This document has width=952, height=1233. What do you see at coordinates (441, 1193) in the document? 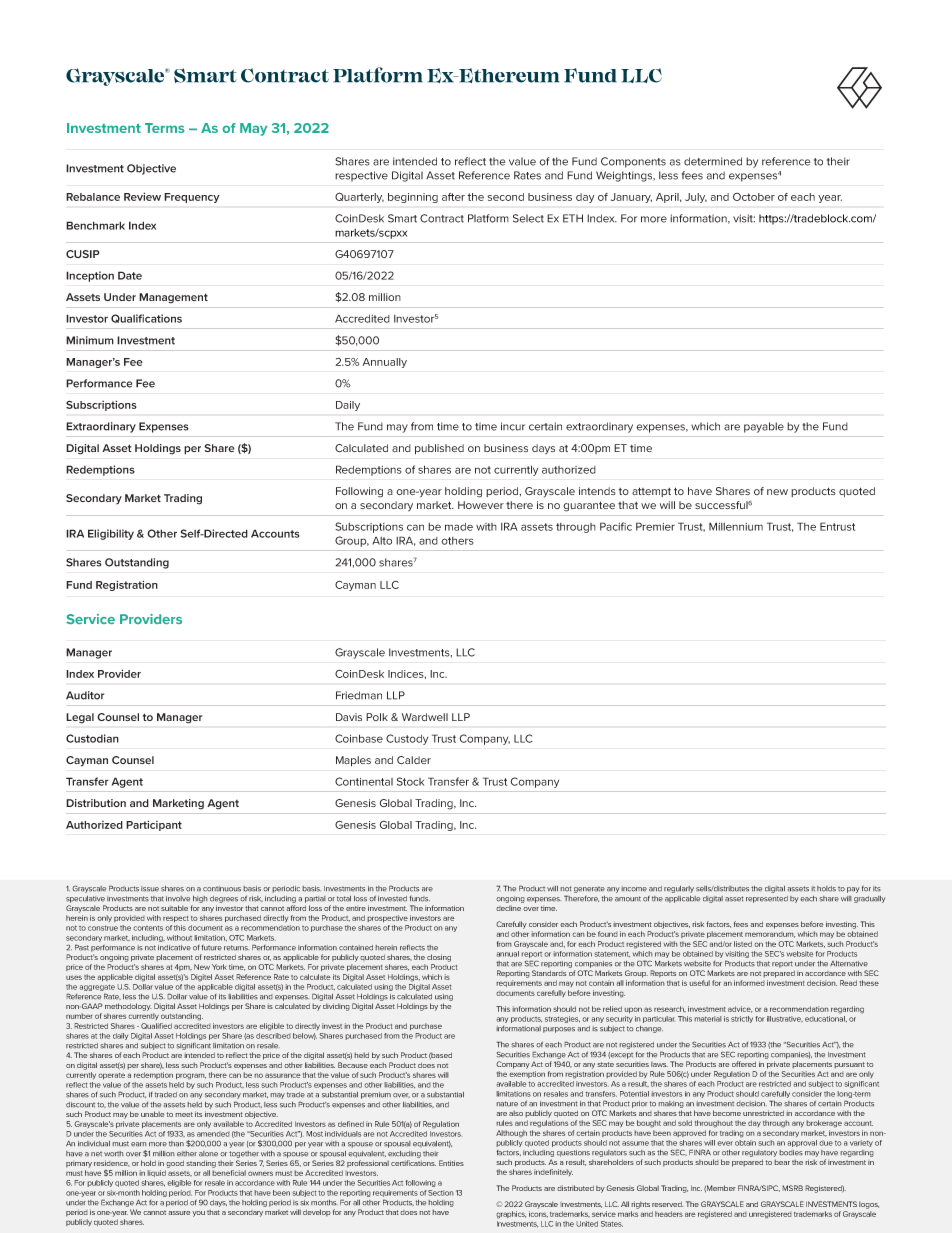
I see `Section` at bounding box center [441, 1193].
